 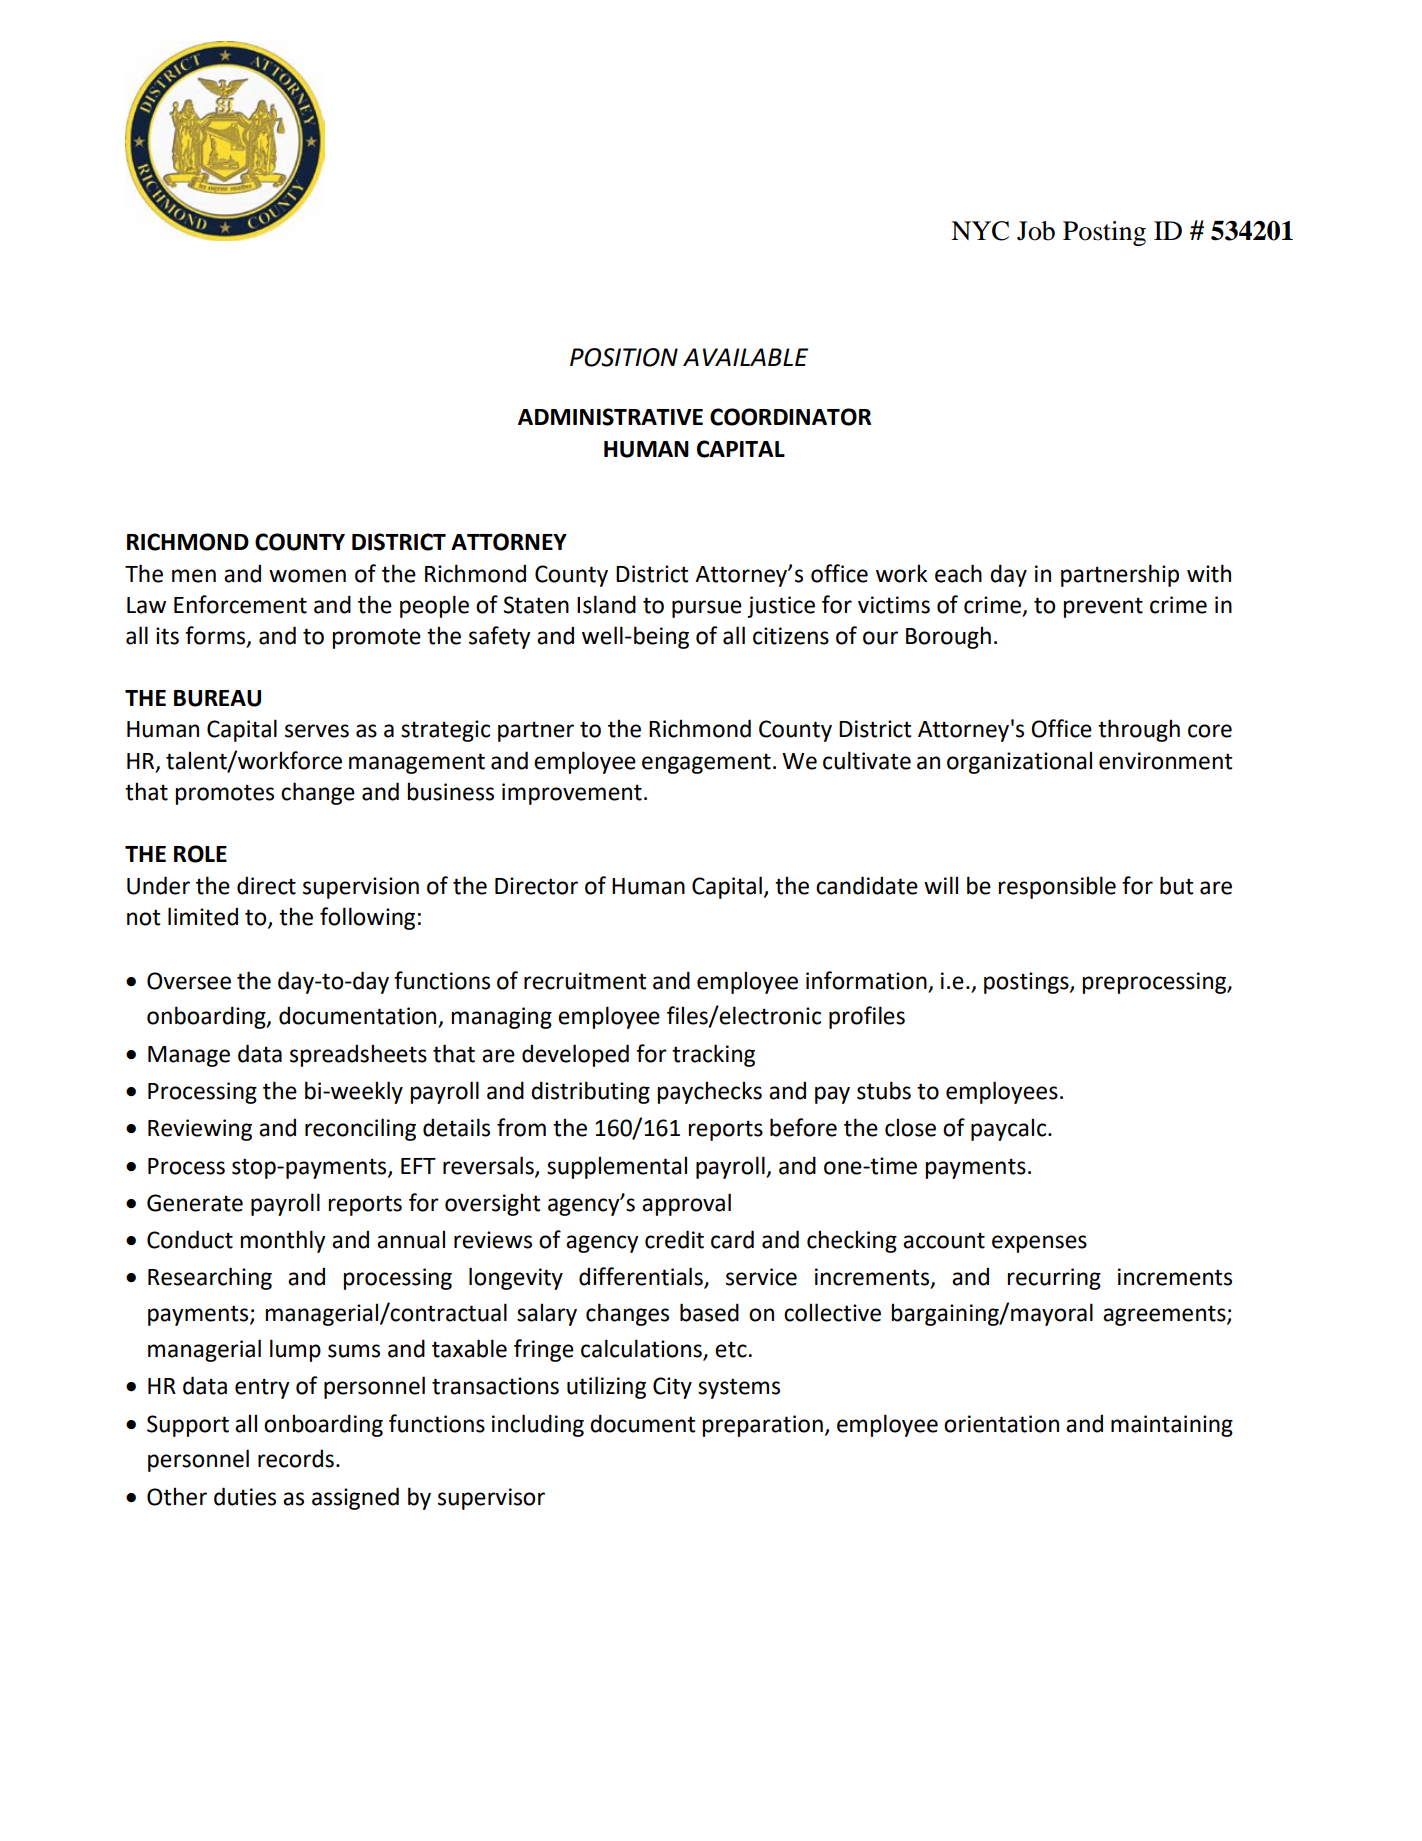 I want to click on improvement, so click(x=572, y=794).
